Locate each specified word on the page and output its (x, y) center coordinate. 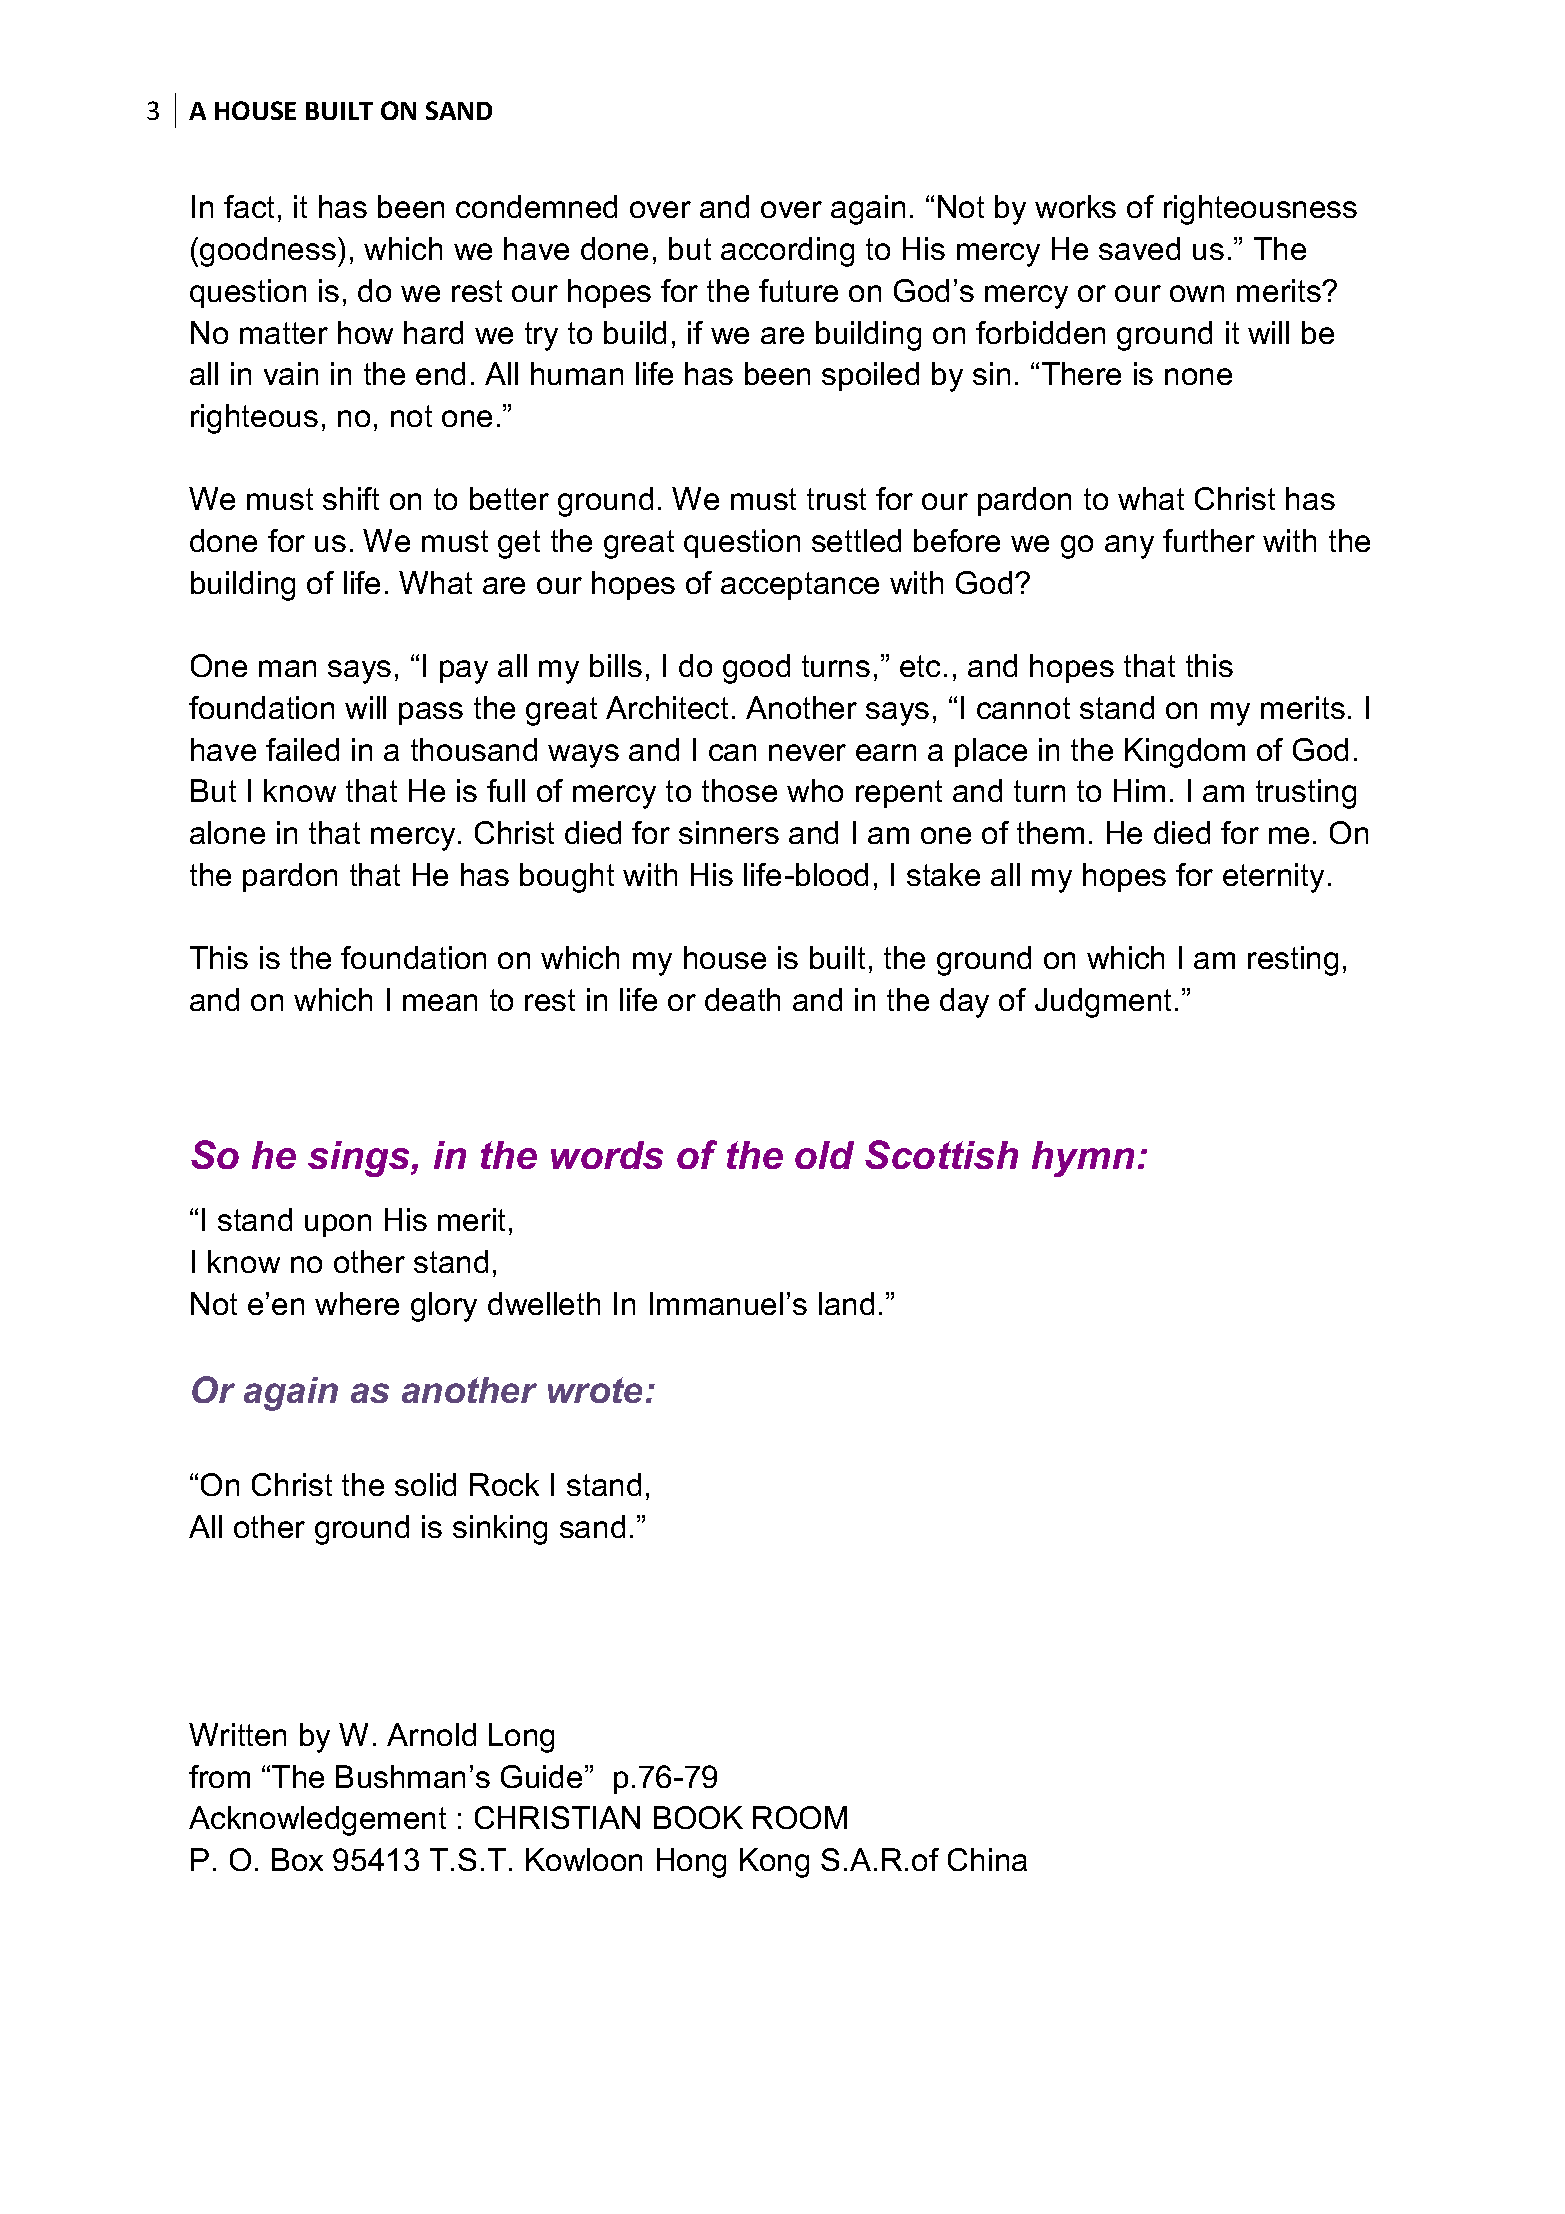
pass (431, 713)
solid (425, 1484)
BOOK (698, 1817)
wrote (595, 1390)
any (1129, 547)
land (846, 1303)
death (742, 999)
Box (297, 1859)
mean (440, 1002)
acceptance (800, 586)
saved (1139, 248)
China (987, 1859)
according (787, 252)
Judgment (1103, 1003)
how (365, 332)
